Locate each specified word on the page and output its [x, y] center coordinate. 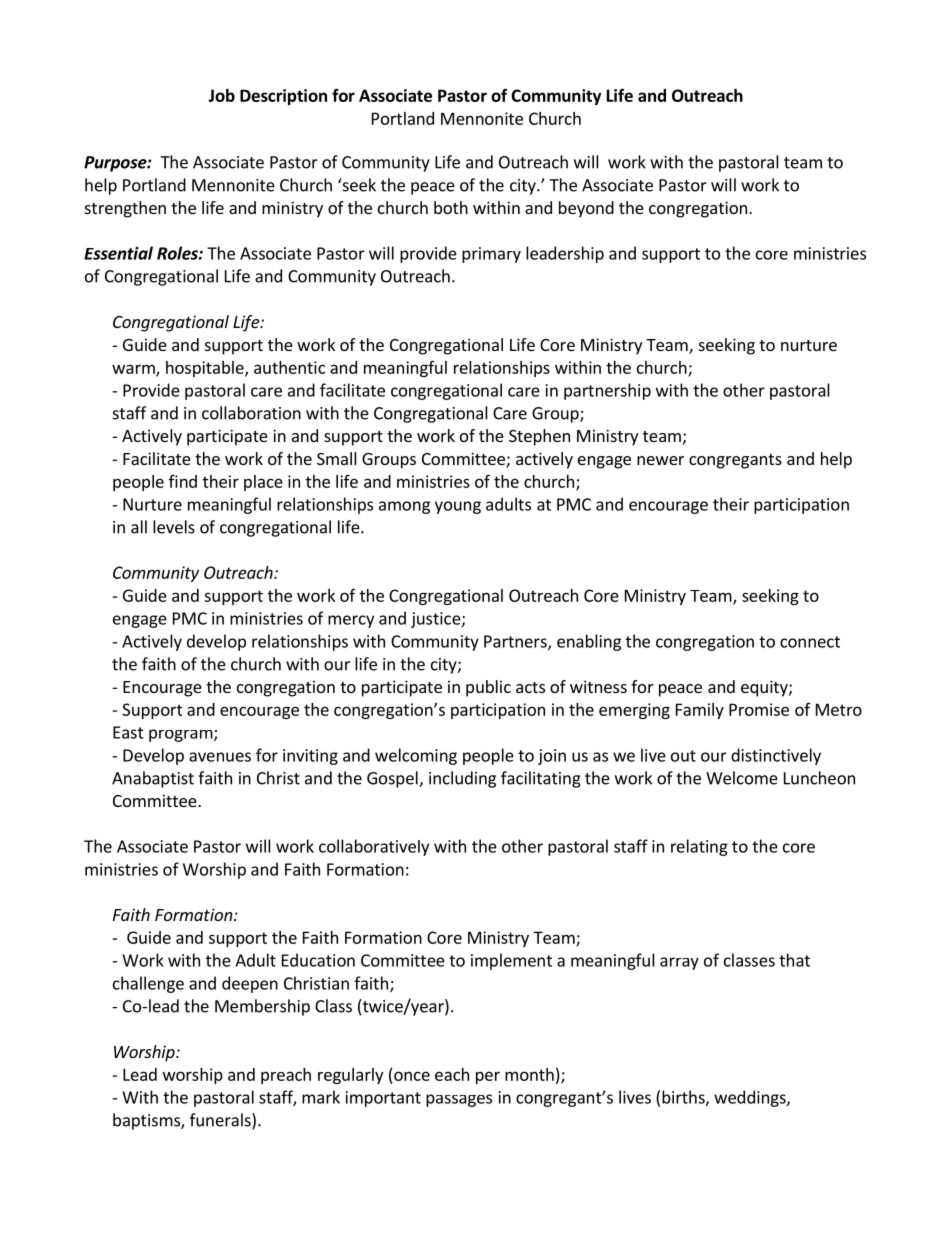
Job [221, 95]
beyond [586, 209]
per [488, 1077]
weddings [751, 1098]
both [451, 207]
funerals [221, 1121]
